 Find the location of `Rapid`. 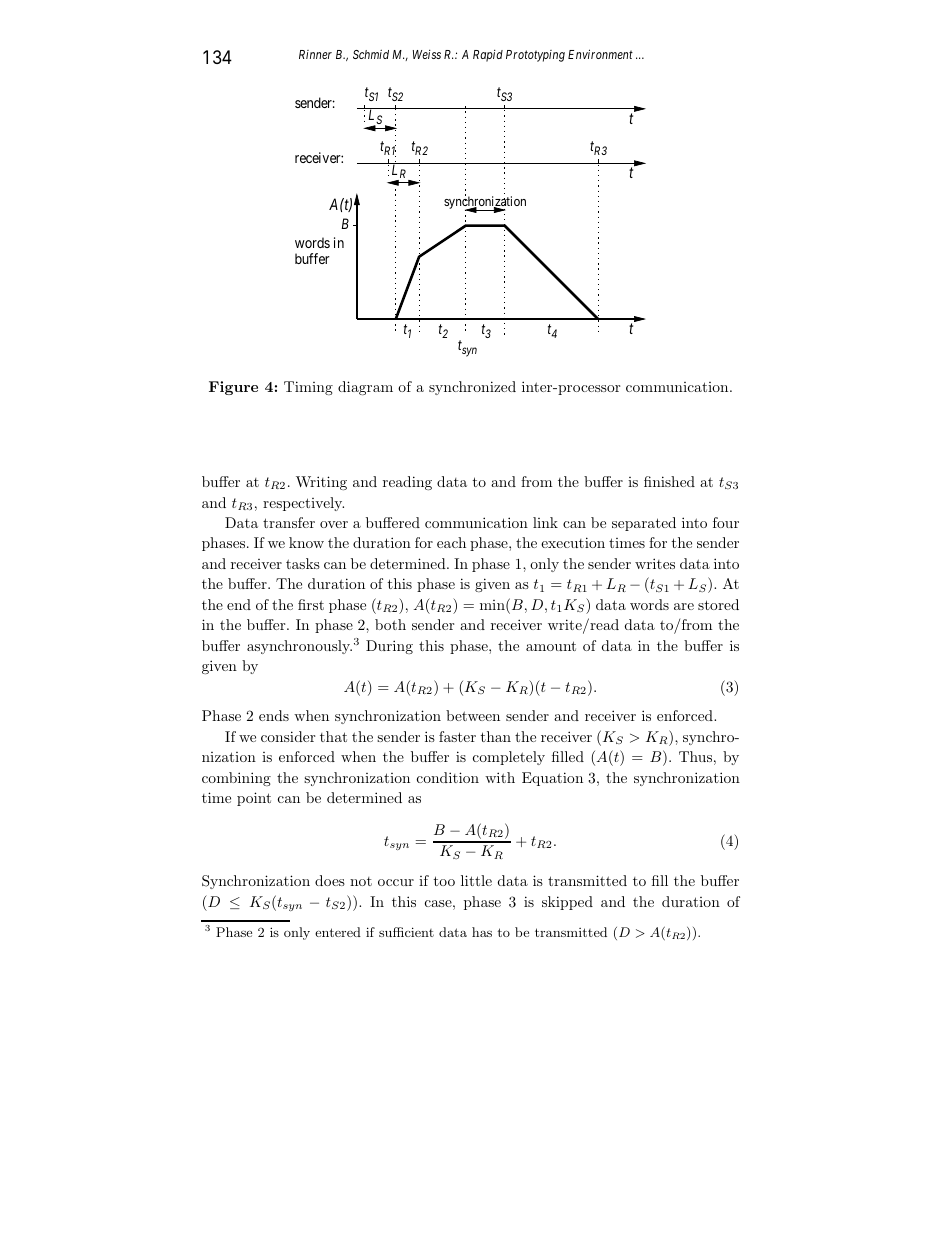

Rapid is located at coordinates (488, 56).
